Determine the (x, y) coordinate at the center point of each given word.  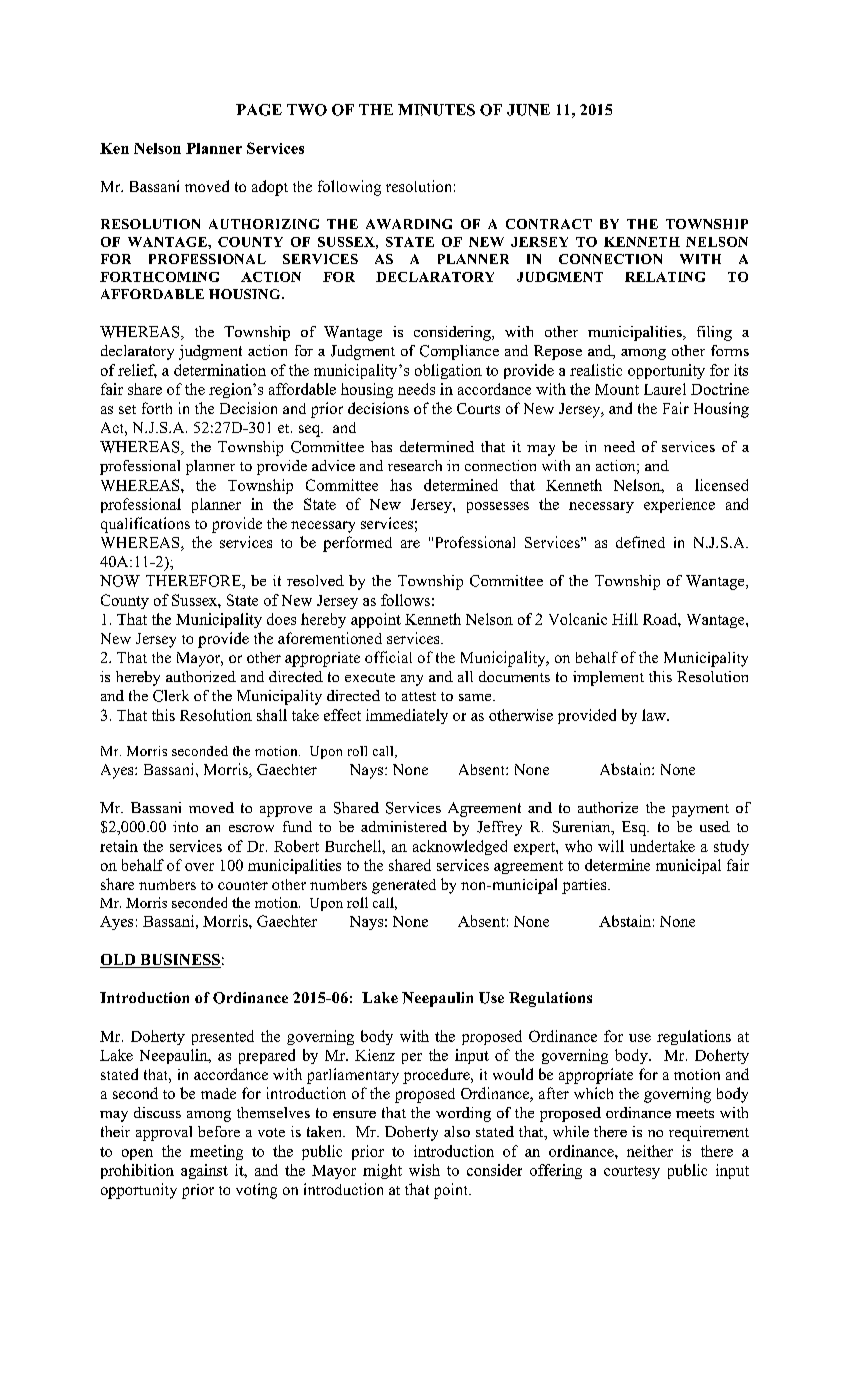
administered (404, 826)
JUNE (528, 110)
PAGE (259, 110)
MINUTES (436, 110)
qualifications (145, 525)
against (204, 1171)
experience (679, 505)
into (185, 826)
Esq (635, 828)
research (415, 465)
